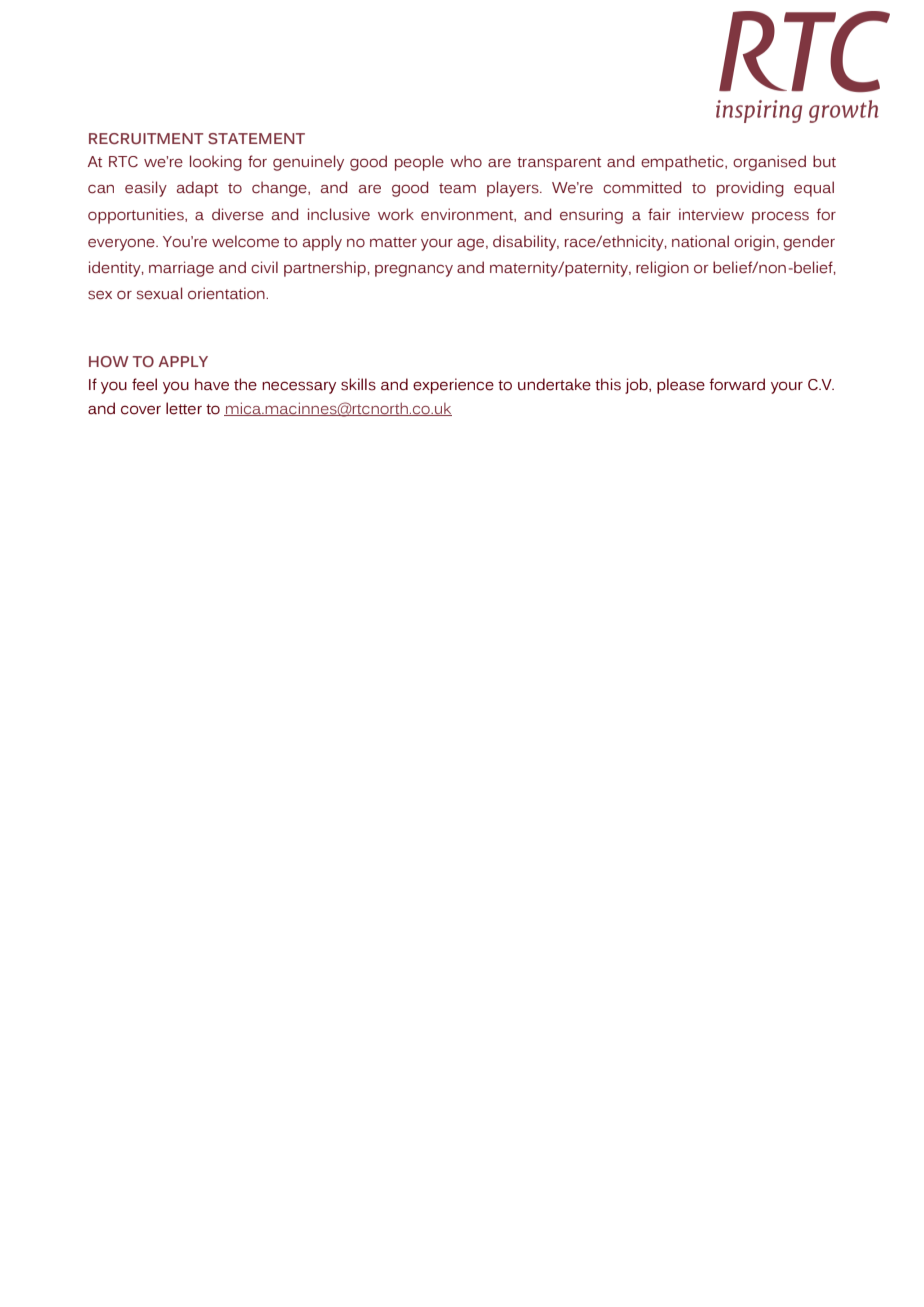 Image resolution: width=924 pixels, height=1307 pixels. Describe the element at coordinates (414, 270) in the screenshot. I see `pregnancy` at that location.
